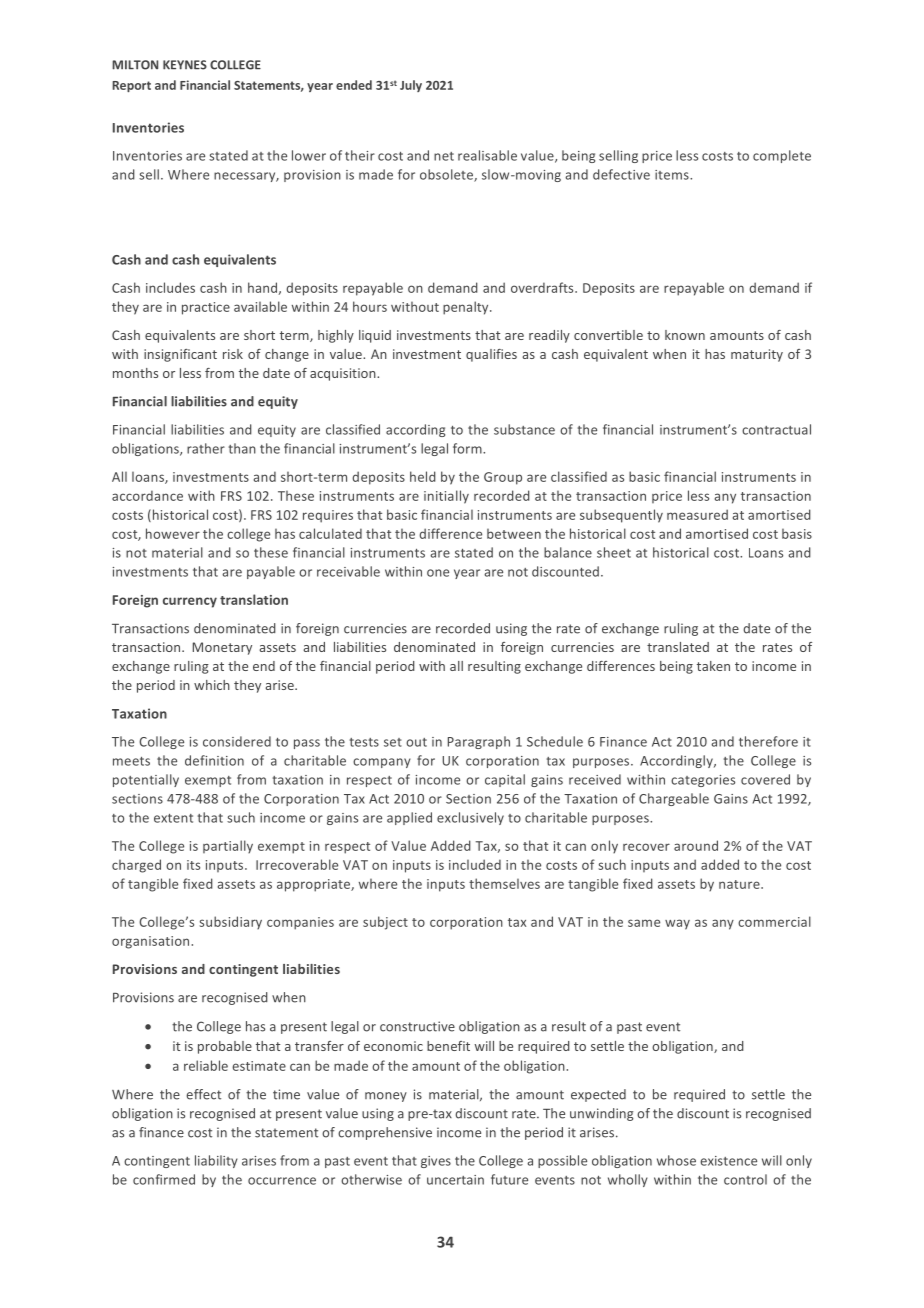 The image size is (924, 1308). Describe the element at coordinates (214, 760) in the image. I see `definition` at that location.
